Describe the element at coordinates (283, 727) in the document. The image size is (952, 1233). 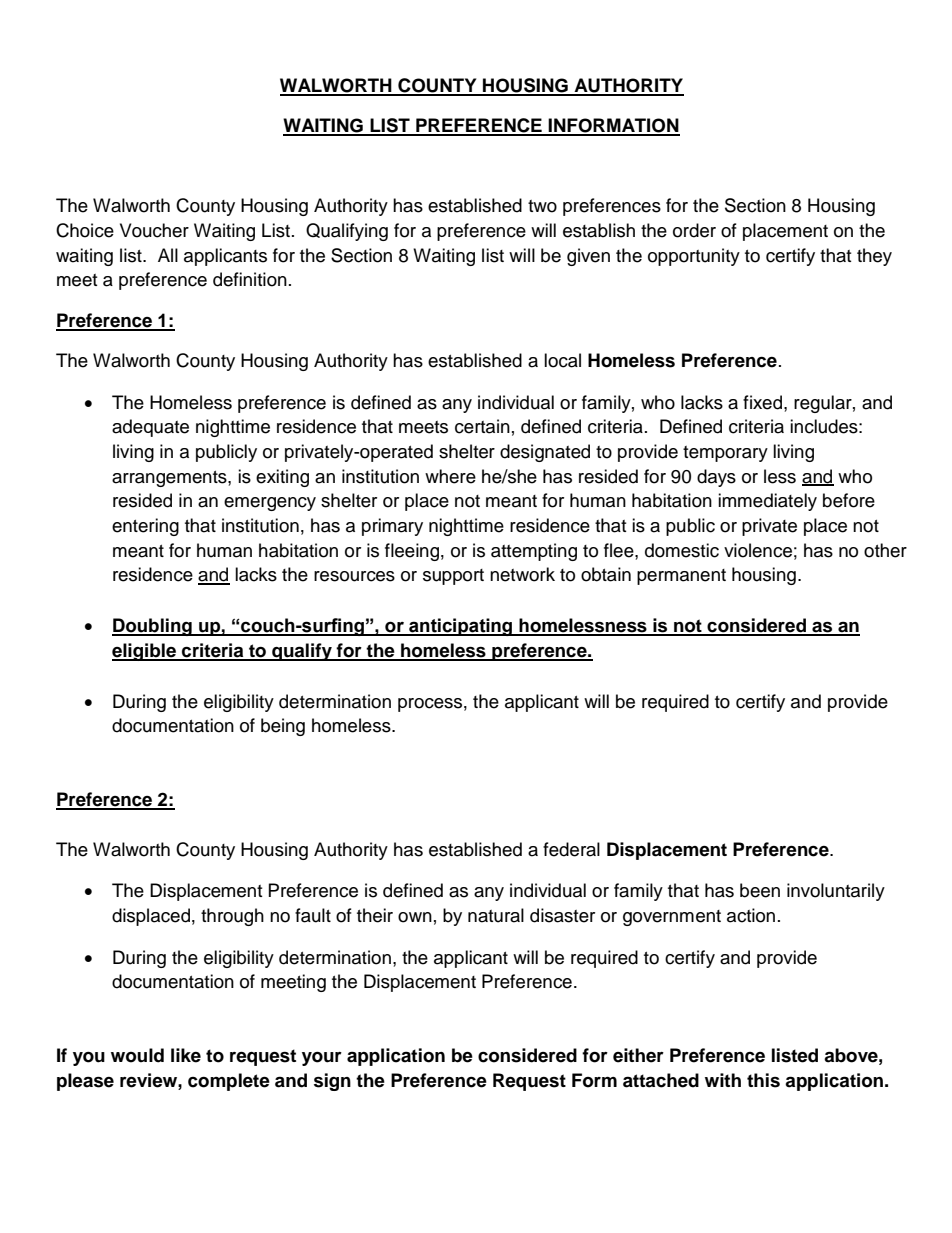
I see `being` at that location.
